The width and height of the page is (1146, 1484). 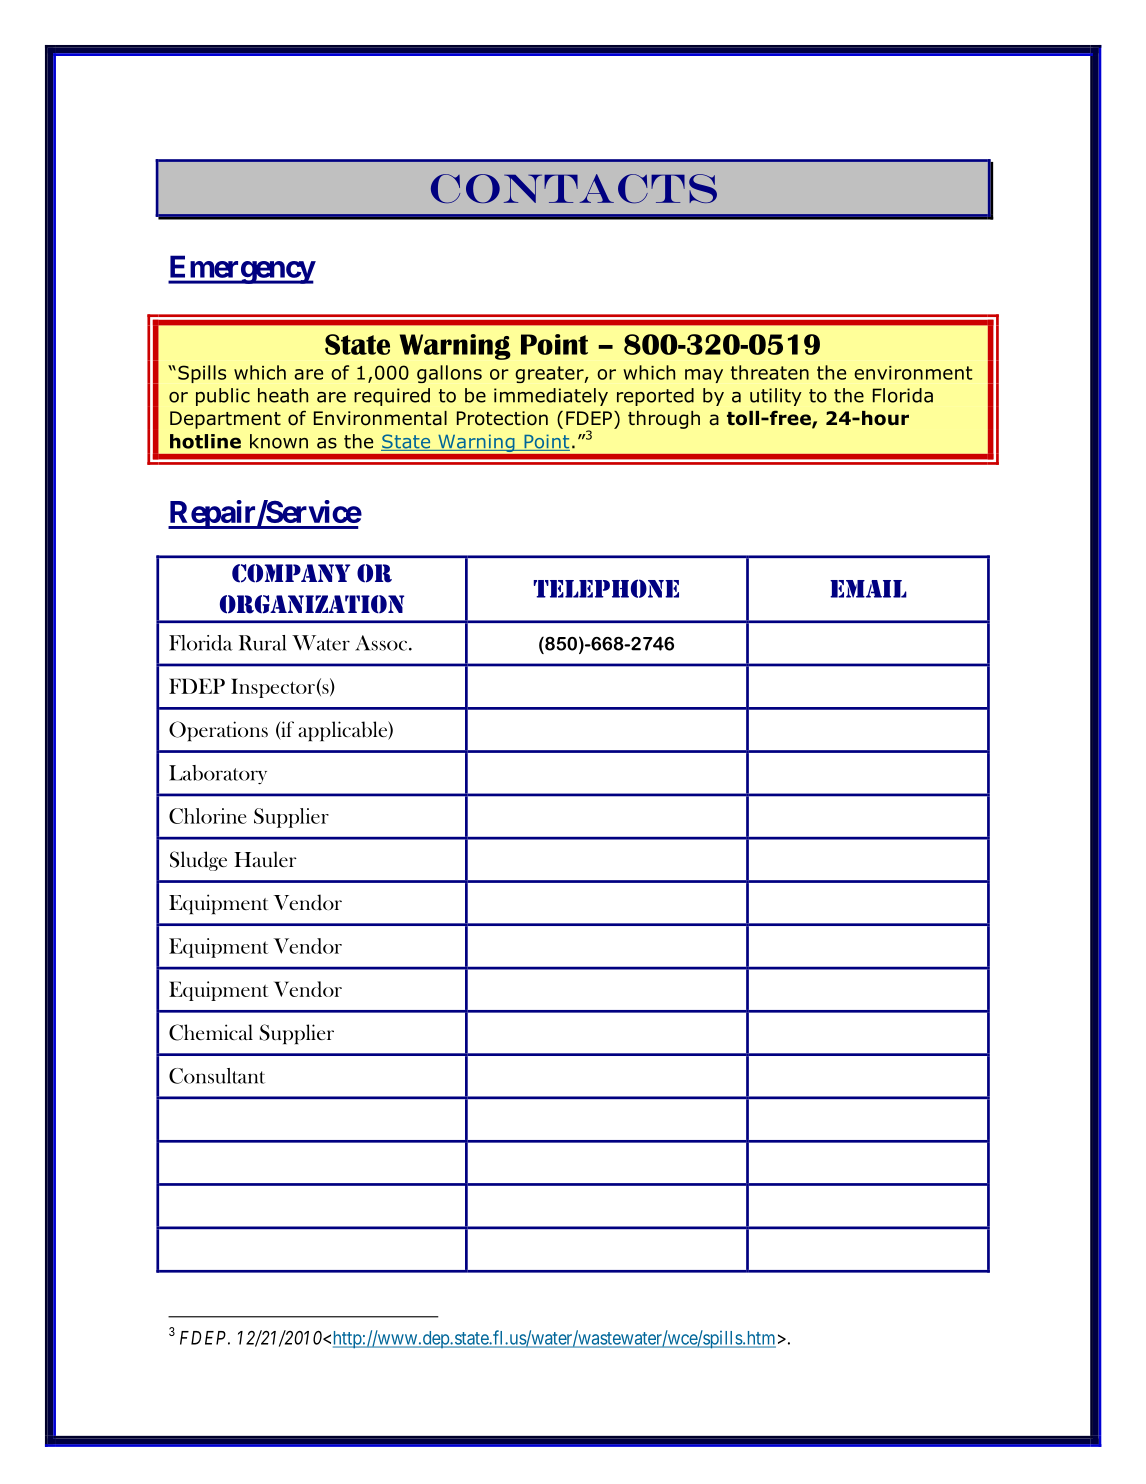 What do you see at coordinates (606, 588) in the page?
I see `Telephone` at bounding box center [606, 588].
